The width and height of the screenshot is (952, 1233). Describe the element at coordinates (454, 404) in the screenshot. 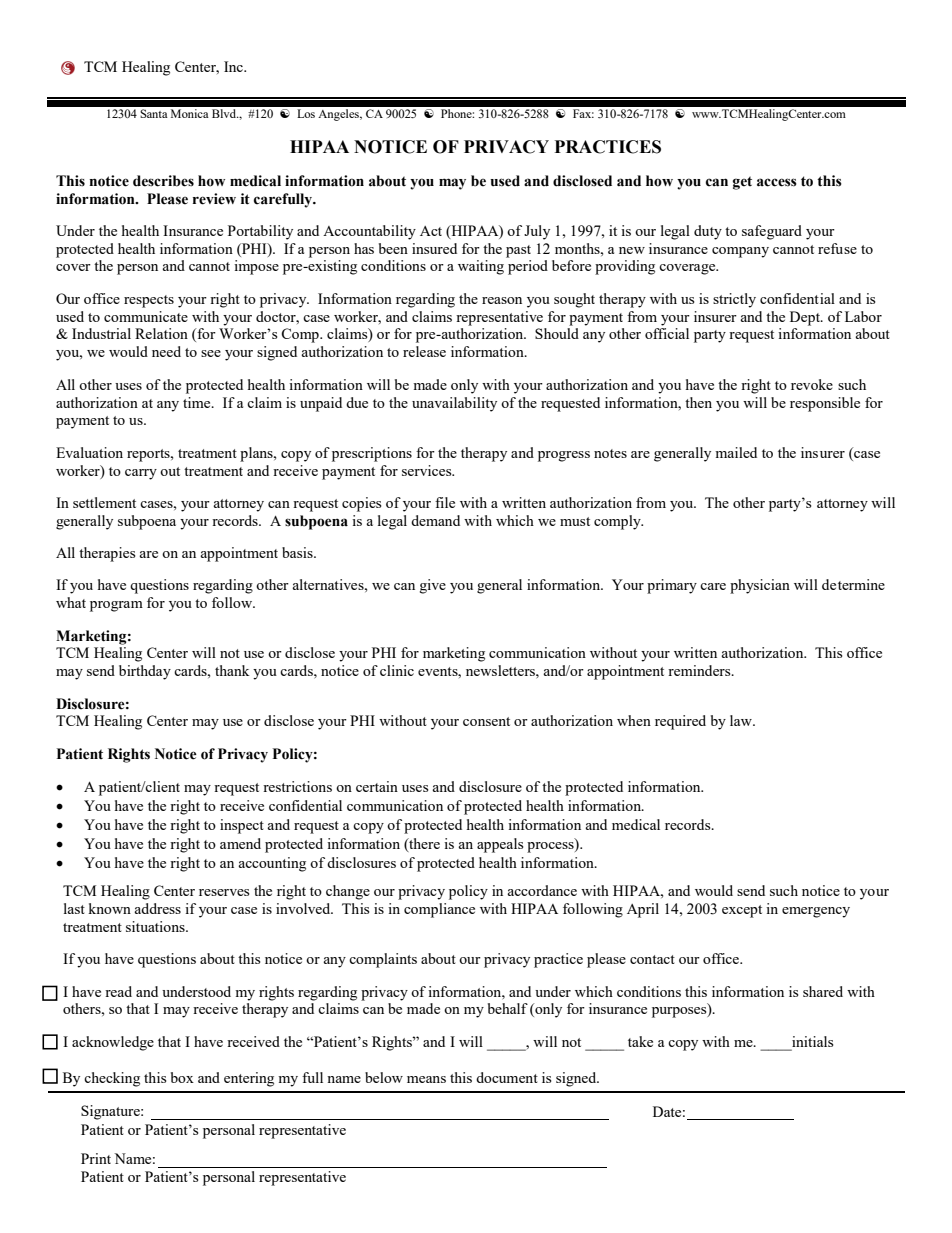

I see `unavailability` at that location.
